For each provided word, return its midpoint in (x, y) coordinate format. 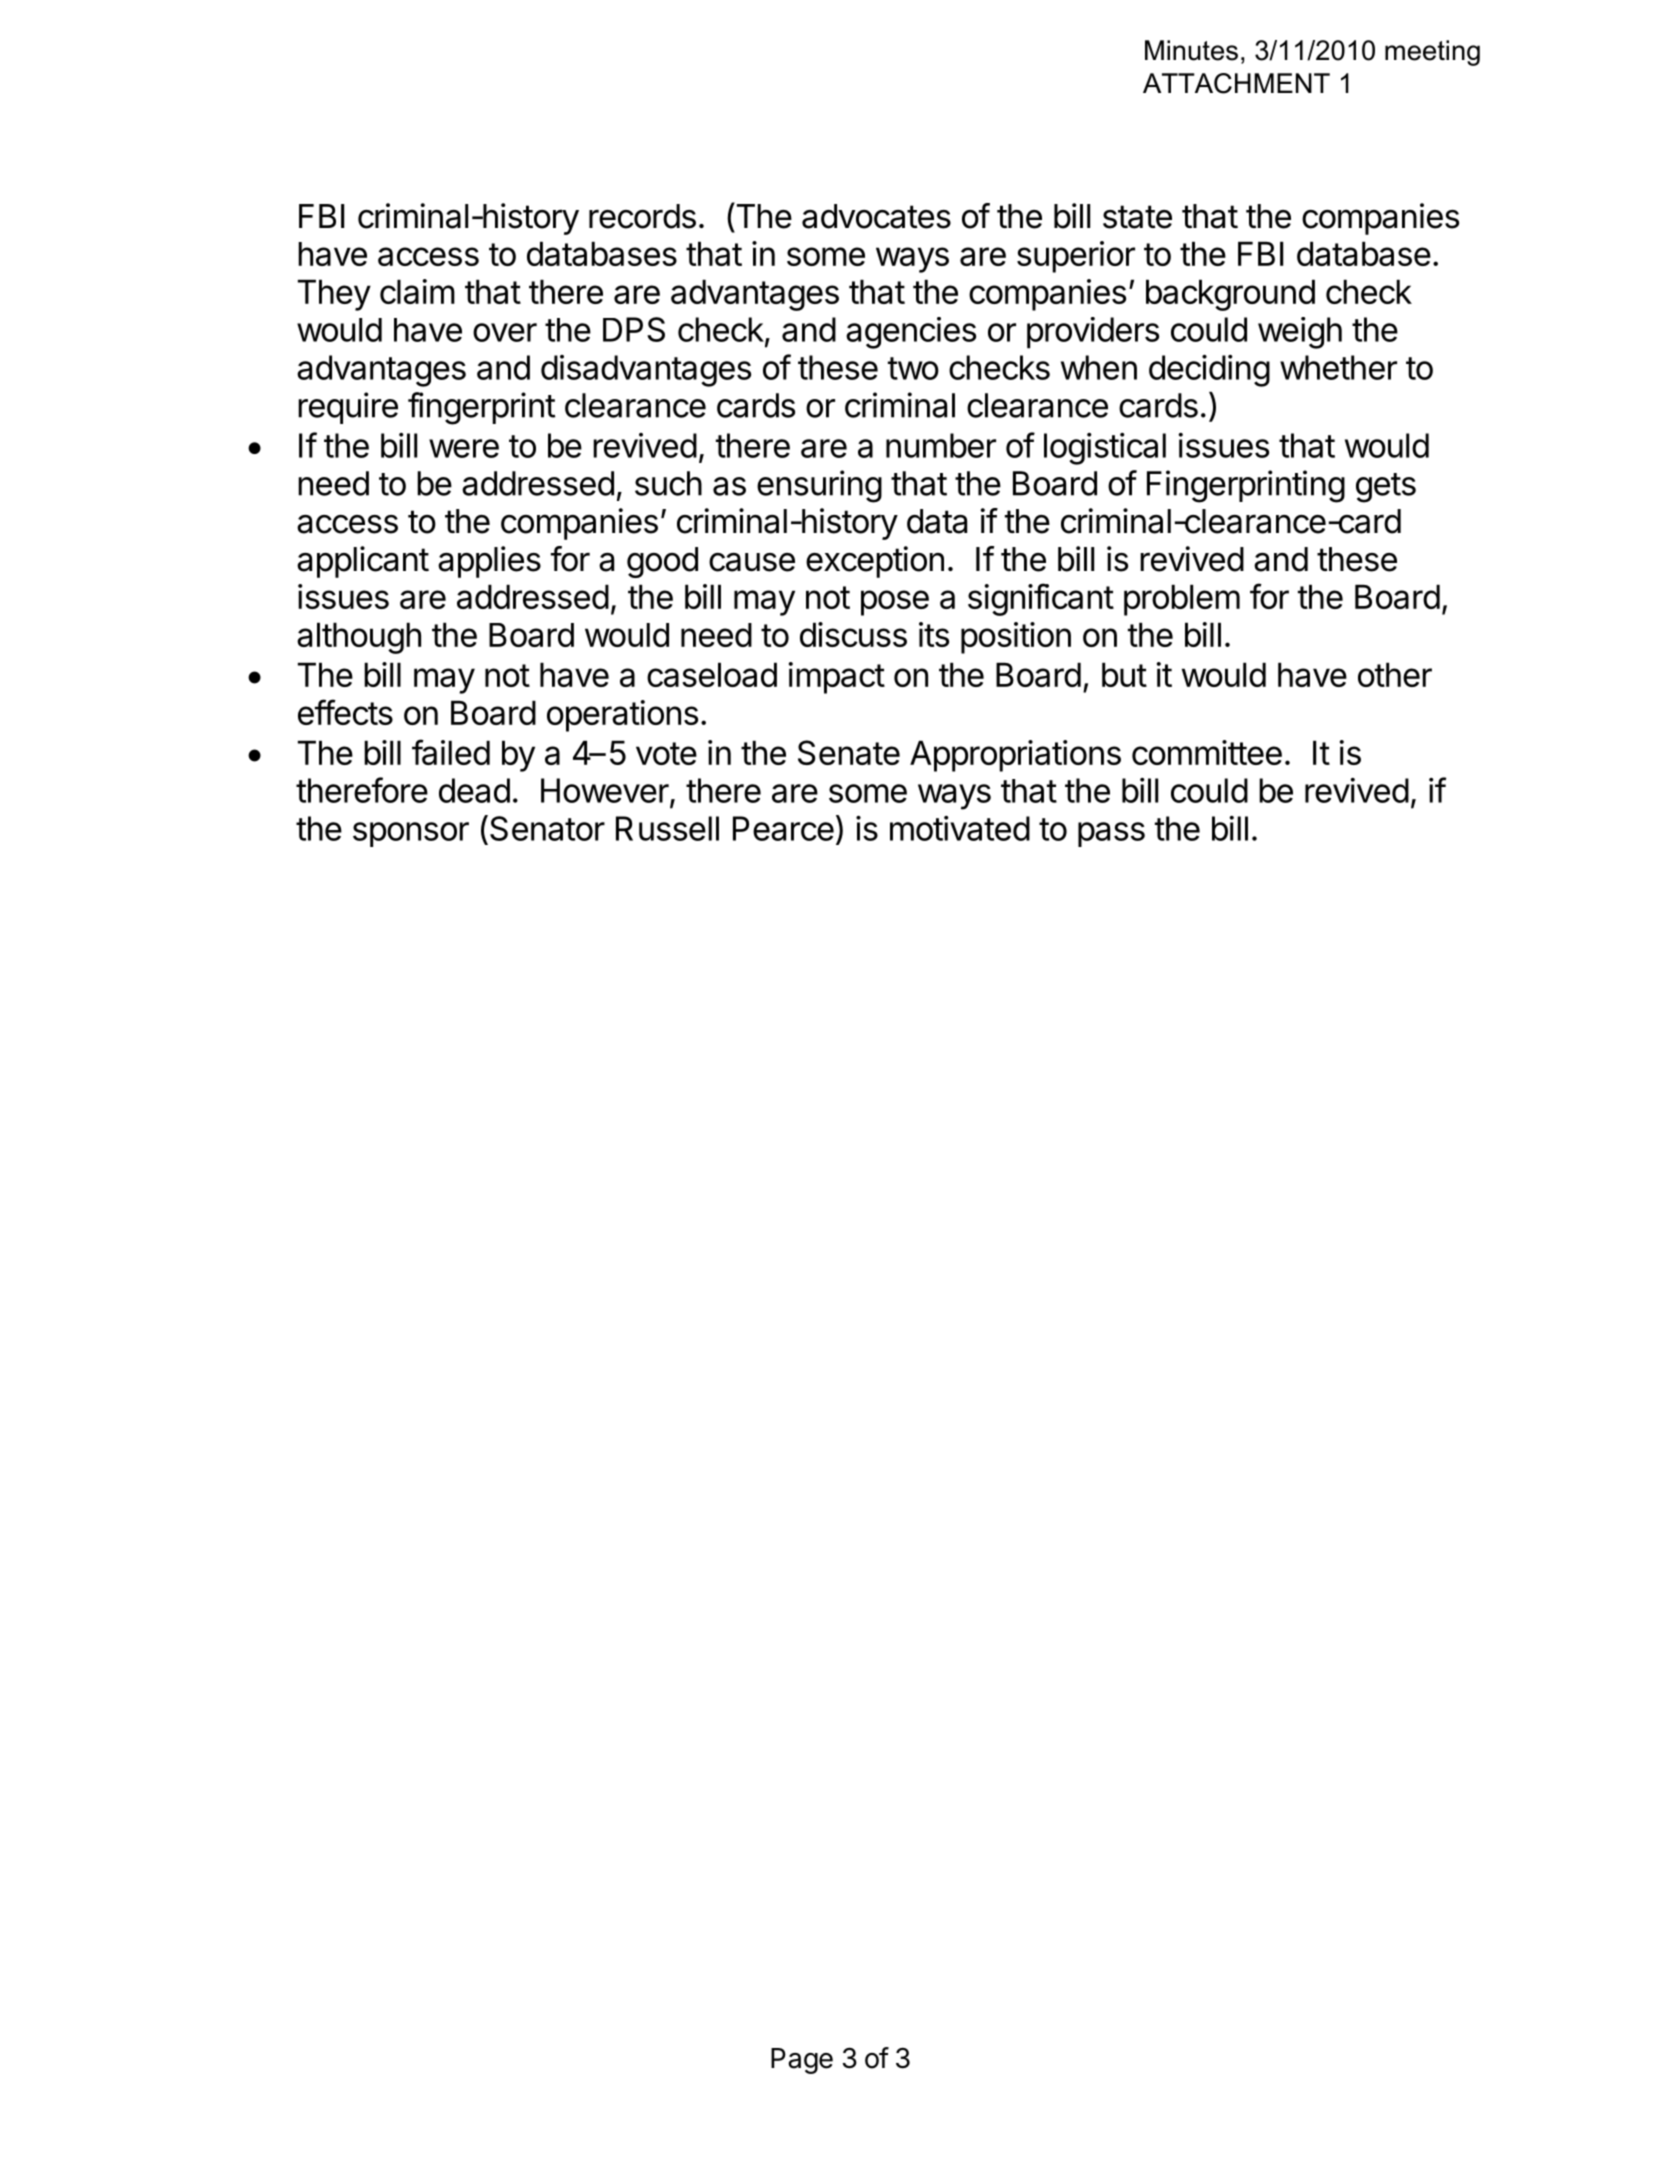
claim (417, 291)
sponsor (411, 834)
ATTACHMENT (1236, 83)
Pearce (783, 828)
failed (451, 752)
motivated (960, 828)
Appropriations (1015, 756)
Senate (849, 752)
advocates (876, 216)
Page (802, 2061)
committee (1207, 752)
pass (1111, 834)
